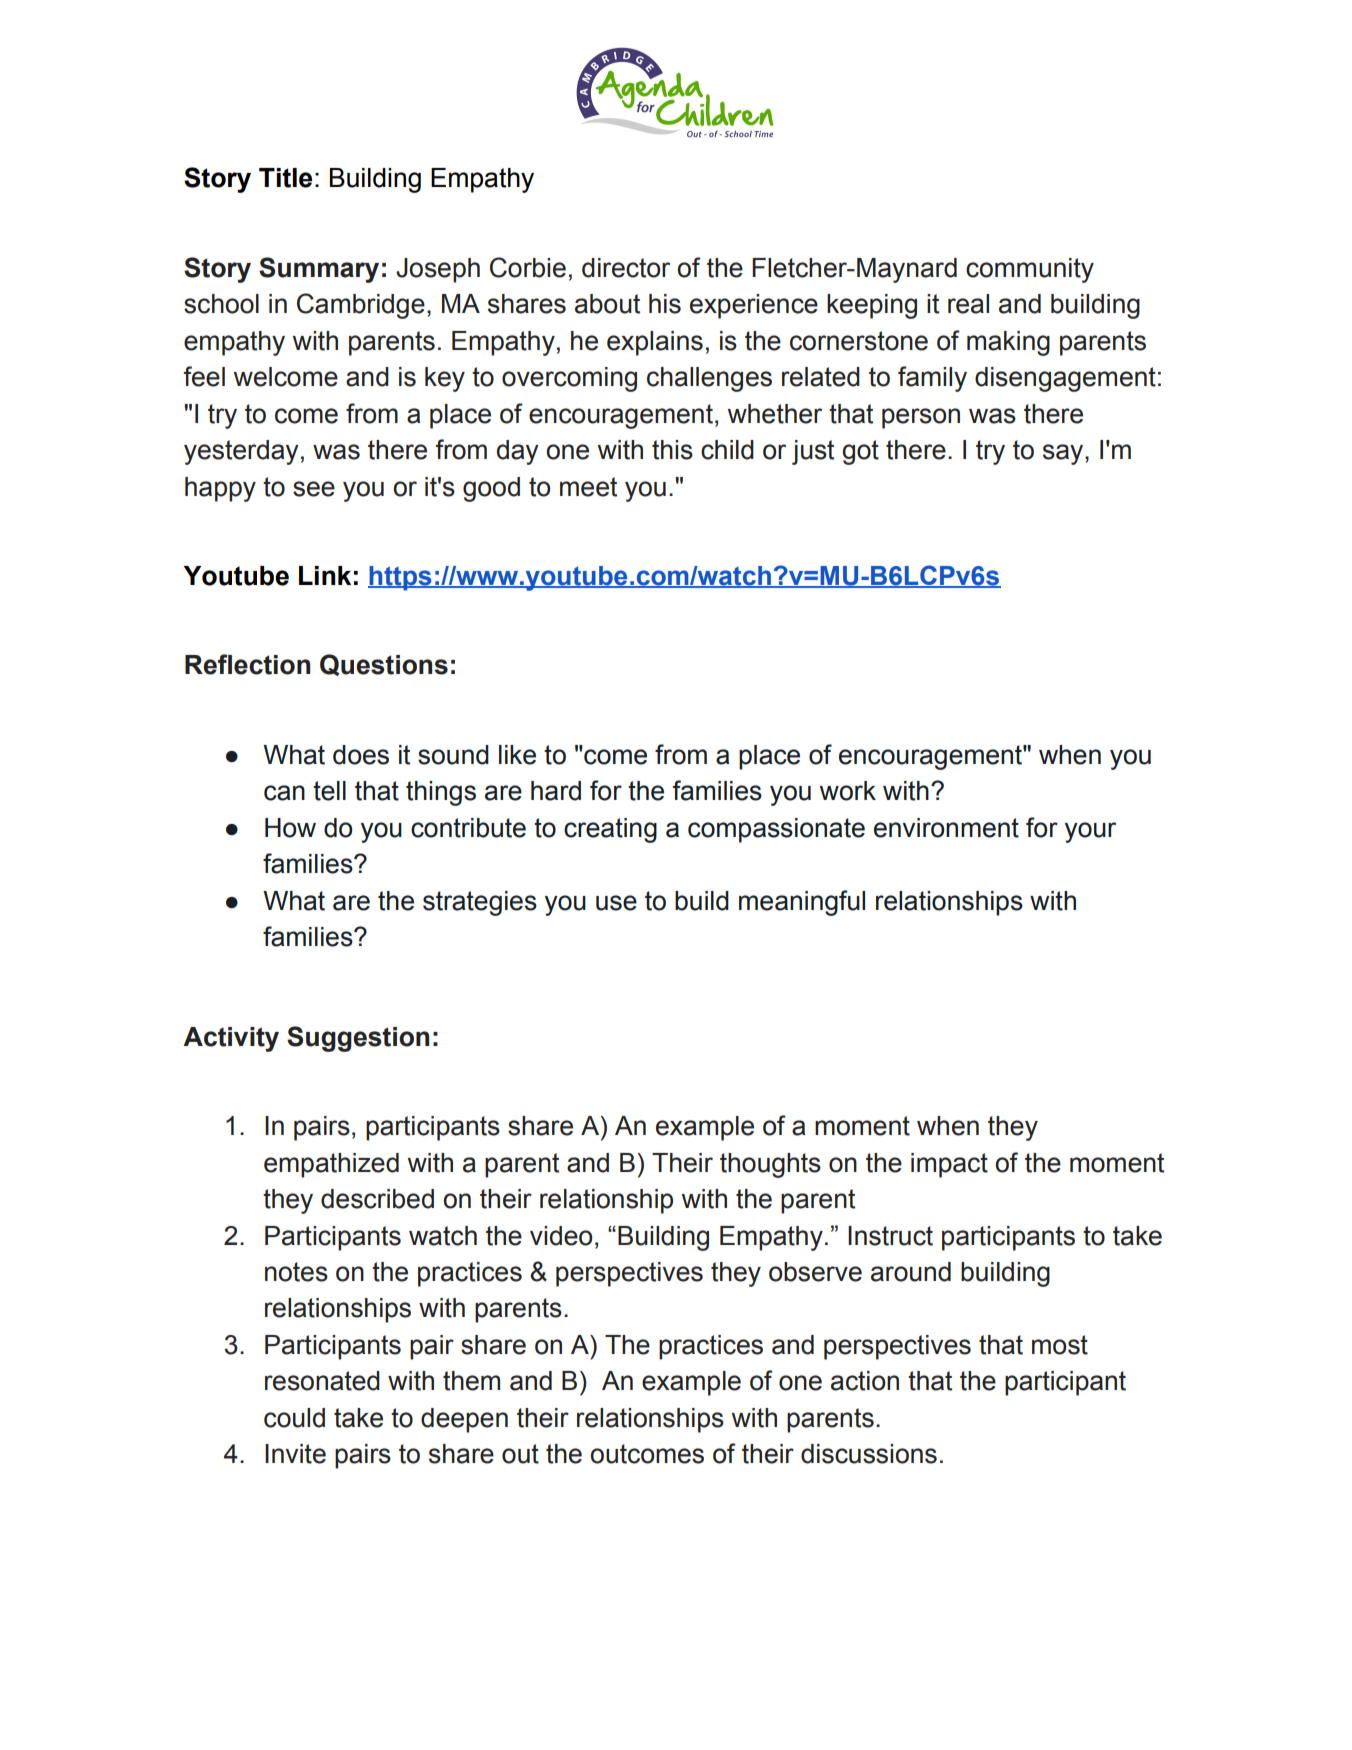 This image has width=1352, height=1750. I want to click on Suggestion, so click(358, 1039).
